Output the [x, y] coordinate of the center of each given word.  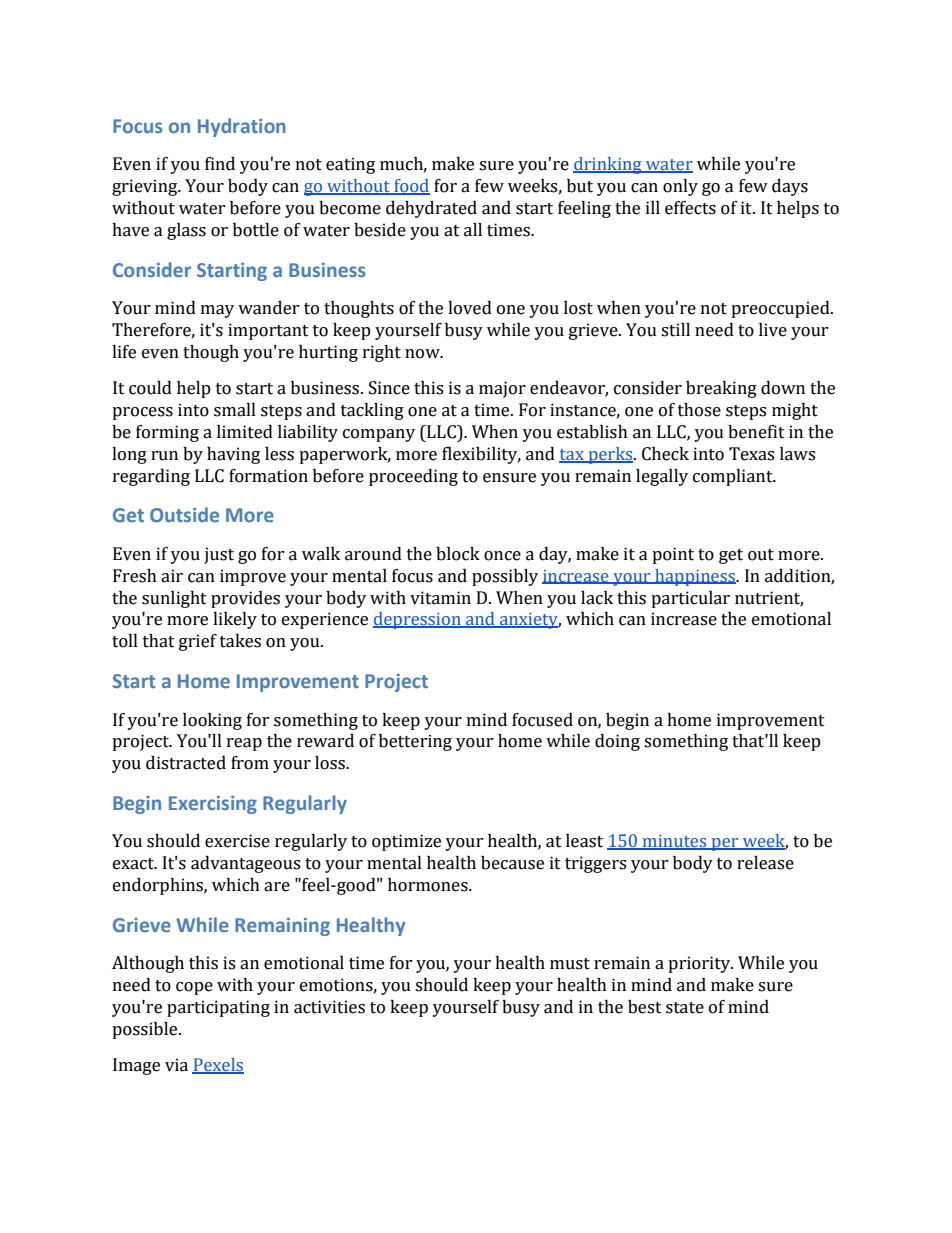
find [220, 164]
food [411, 187]
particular [690, 599]
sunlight [174, 599]
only [680, 187]
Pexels [218, 1066]
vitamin [440, 598]
